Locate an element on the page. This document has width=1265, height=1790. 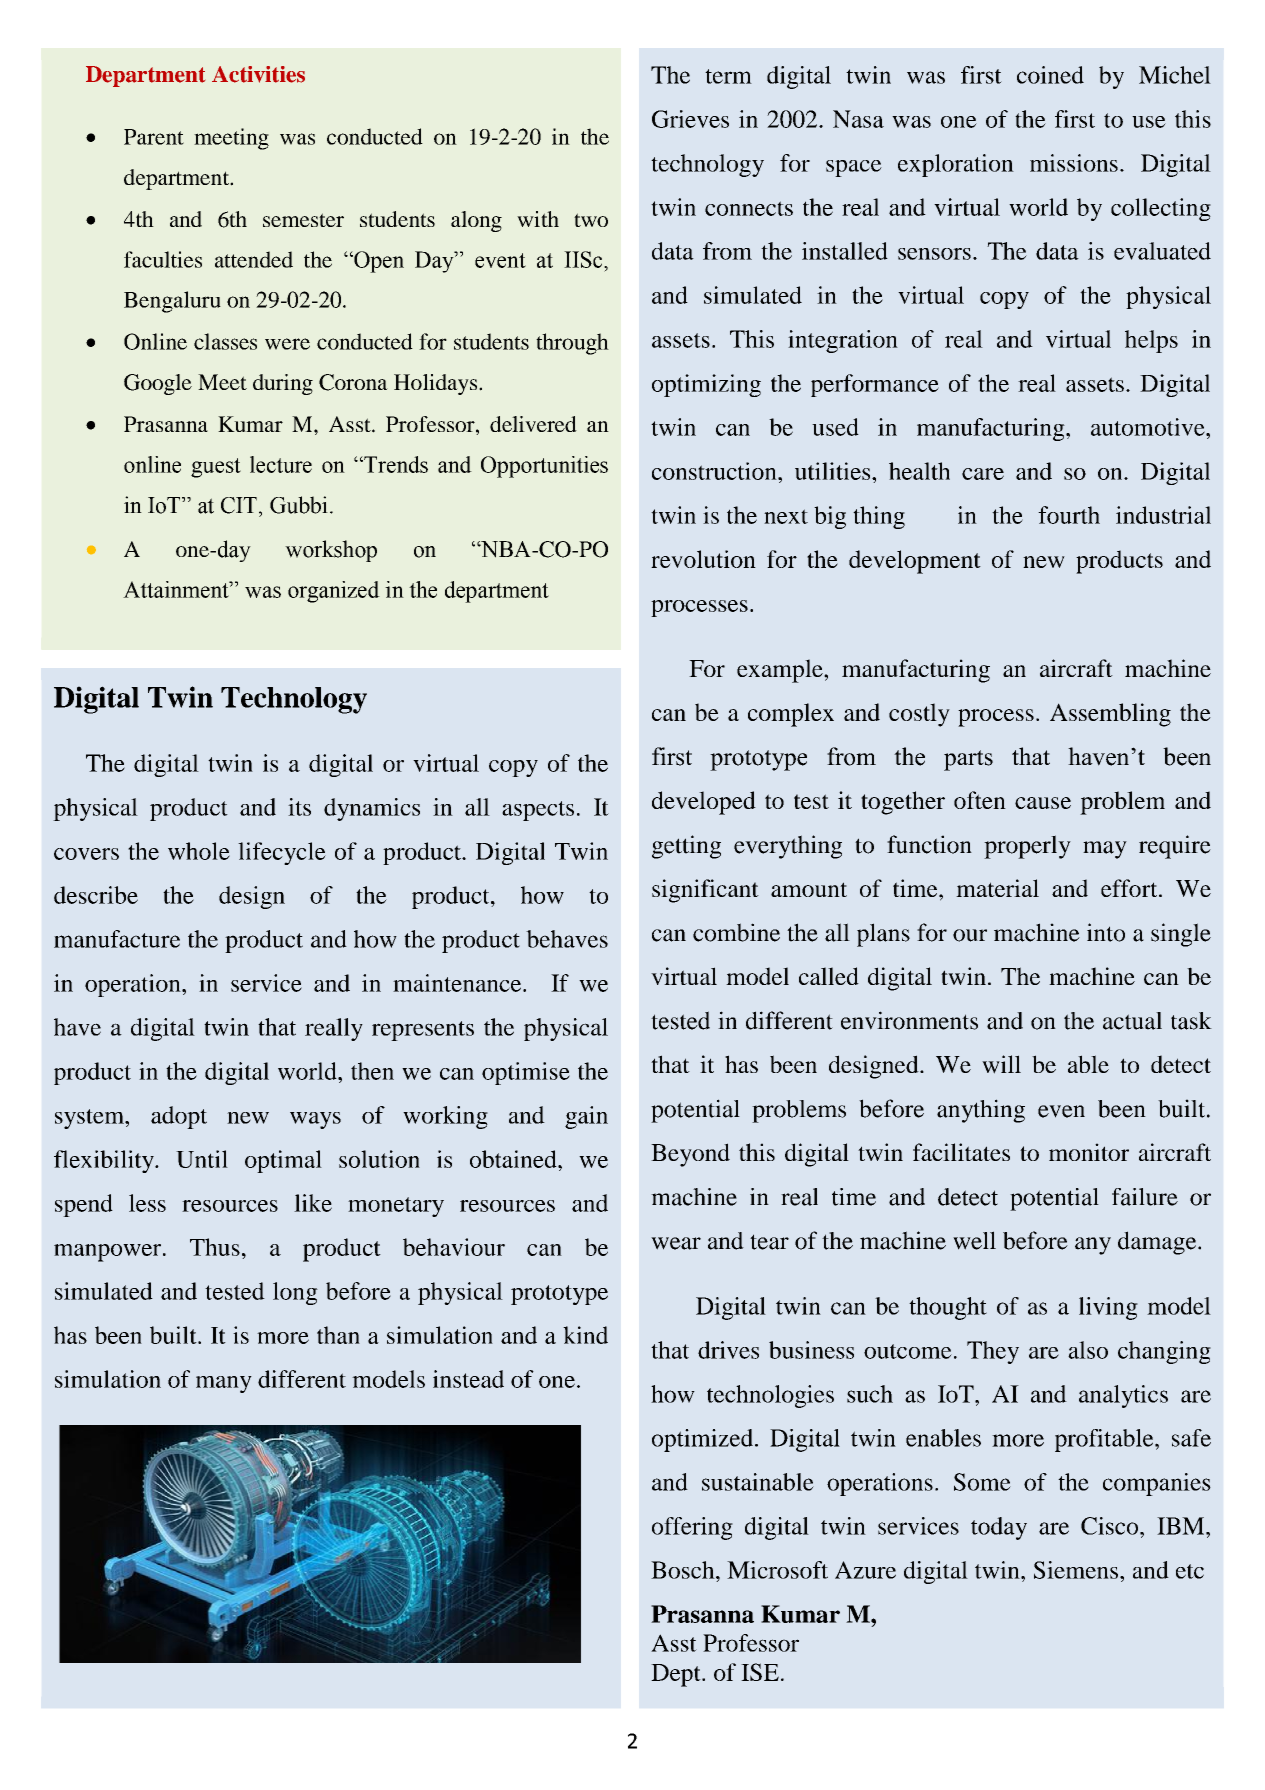
Parent is located at coordinates (154, 137).
